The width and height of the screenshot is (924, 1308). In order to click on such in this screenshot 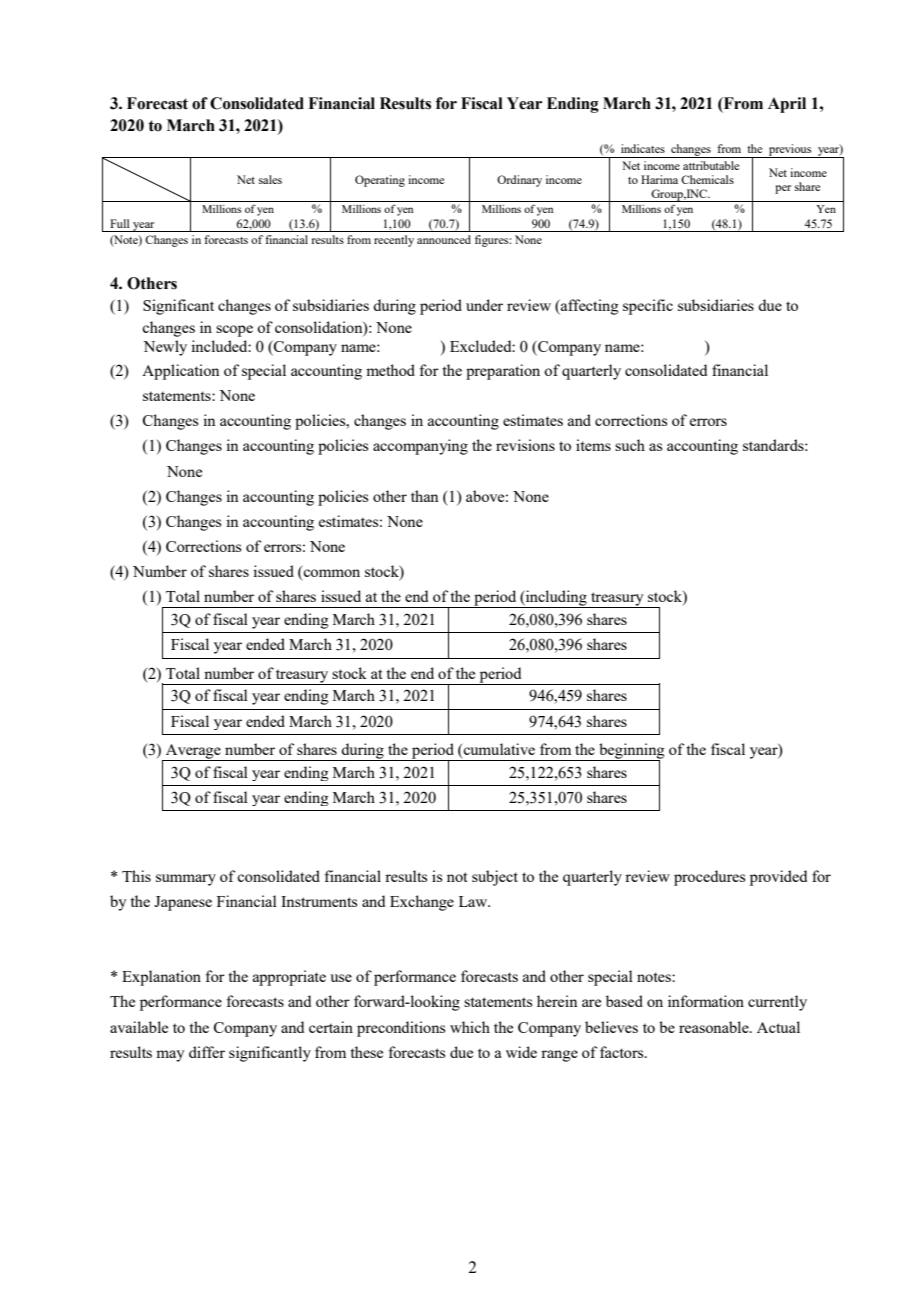, I will do `click(630, 445)`.
